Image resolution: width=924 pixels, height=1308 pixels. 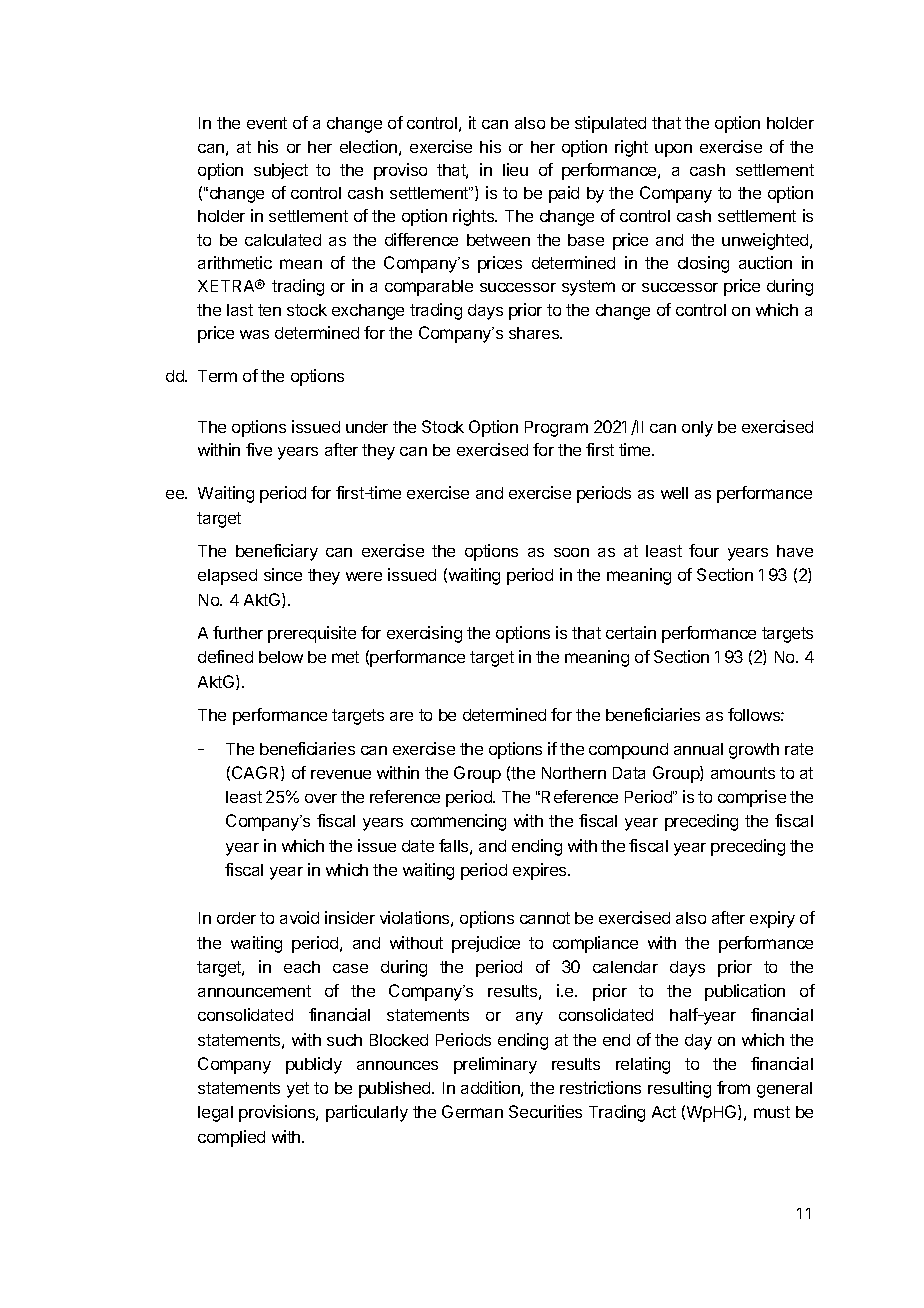 I want to click on five, so click(x=259, y=449).
